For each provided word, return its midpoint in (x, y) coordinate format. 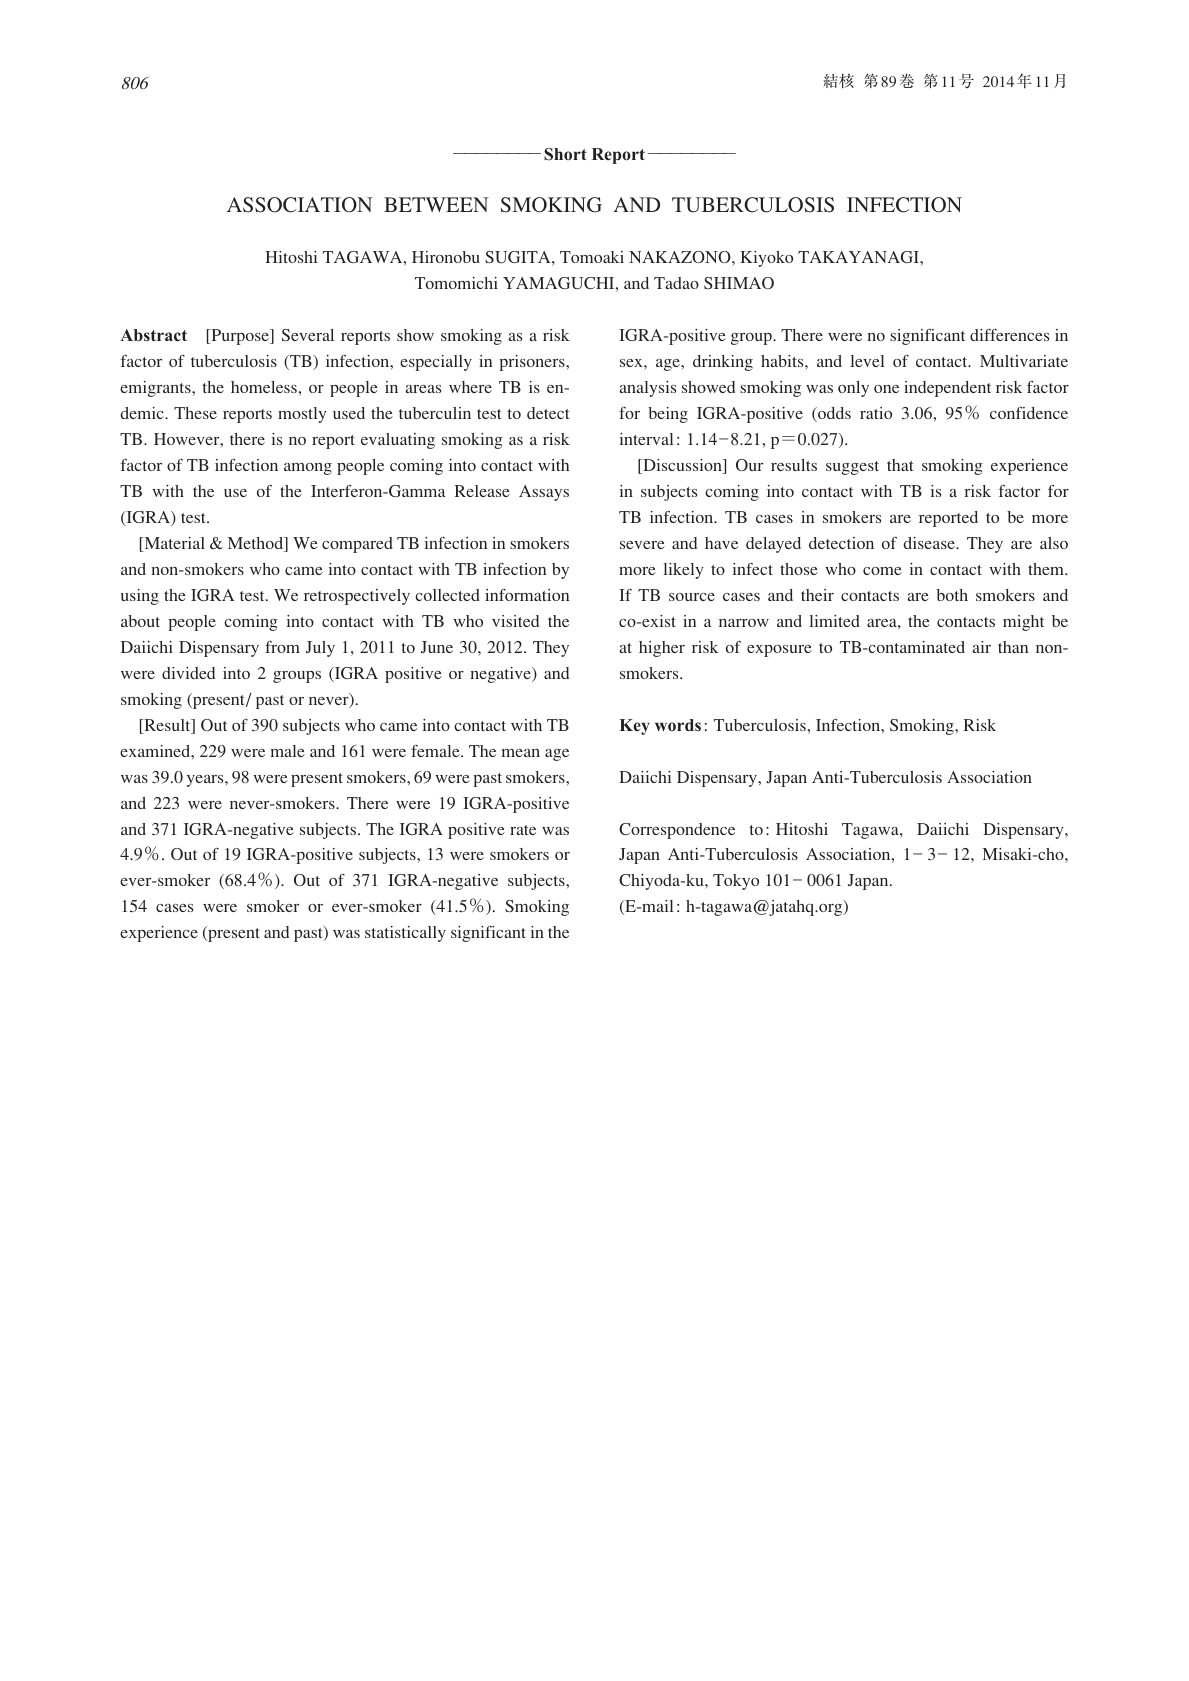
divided (188, 673)
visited (515, 621)
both (952, 595)
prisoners (533, 363)
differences (1009, 335)
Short (565, 154)
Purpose (240, 337)
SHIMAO (739, 283)
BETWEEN (436, 204)
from (282, 647)
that (900, 465)
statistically (405, 934)
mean (521, 753)
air (981, 647)
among (308, 469)
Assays (544, 493)
